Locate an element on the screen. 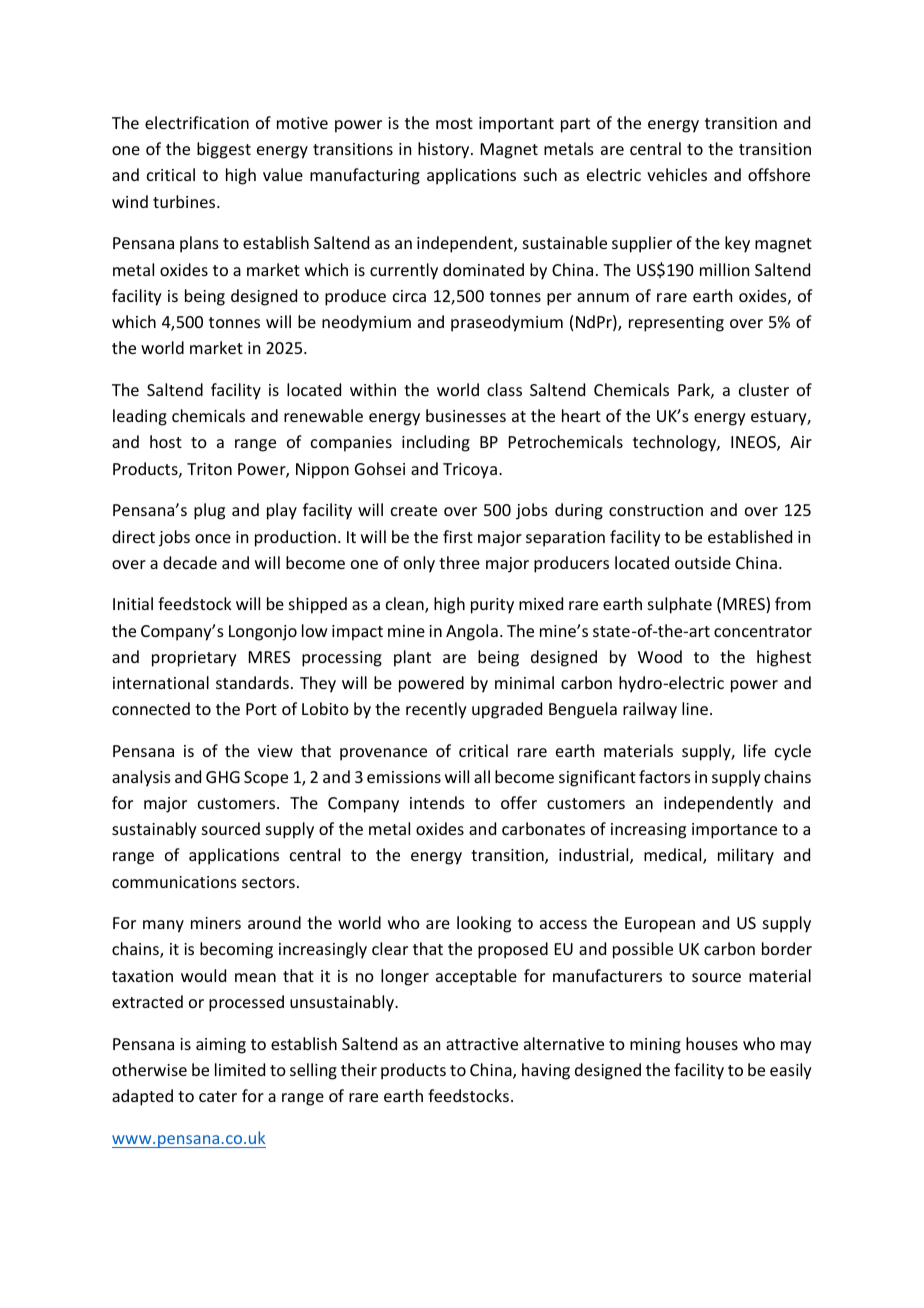 Image resolution: width=924 pixels, height=1308 pixels. history is located at coordinates (445, 150).
